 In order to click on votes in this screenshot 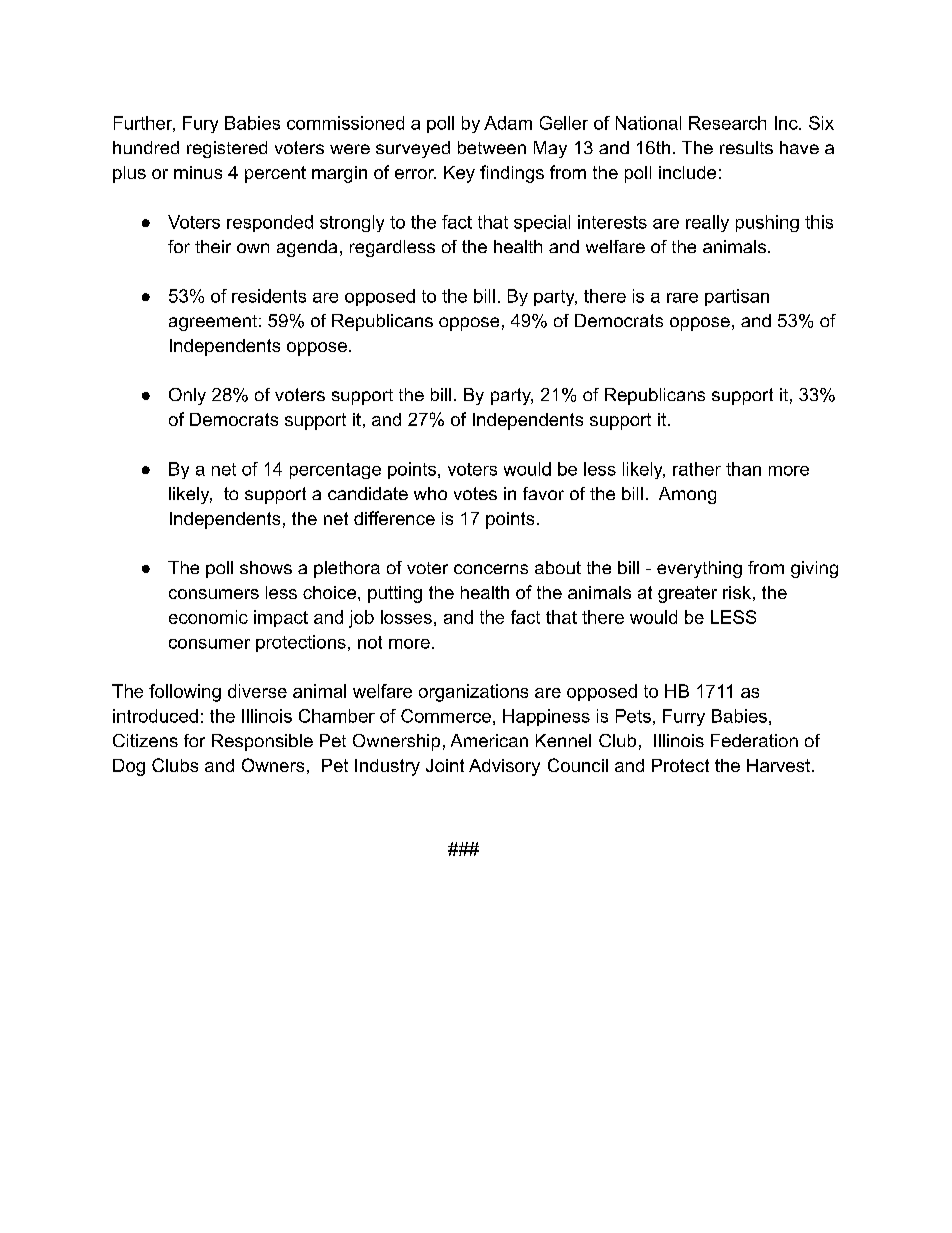, I will do `click(475, 493)`.
